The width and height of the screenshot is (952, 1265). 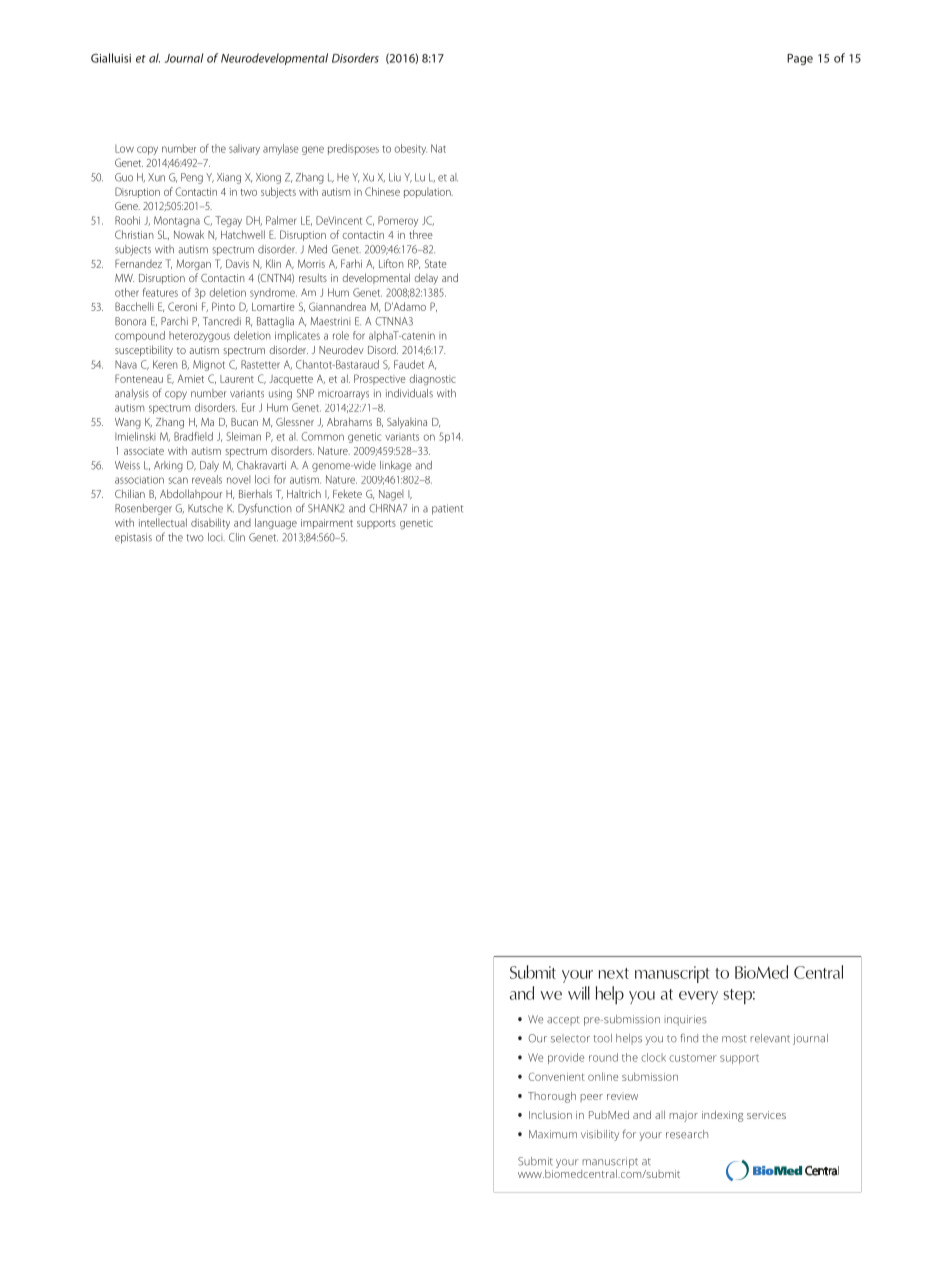 I want to click on diagnostic, so click(x=432, y=380).
